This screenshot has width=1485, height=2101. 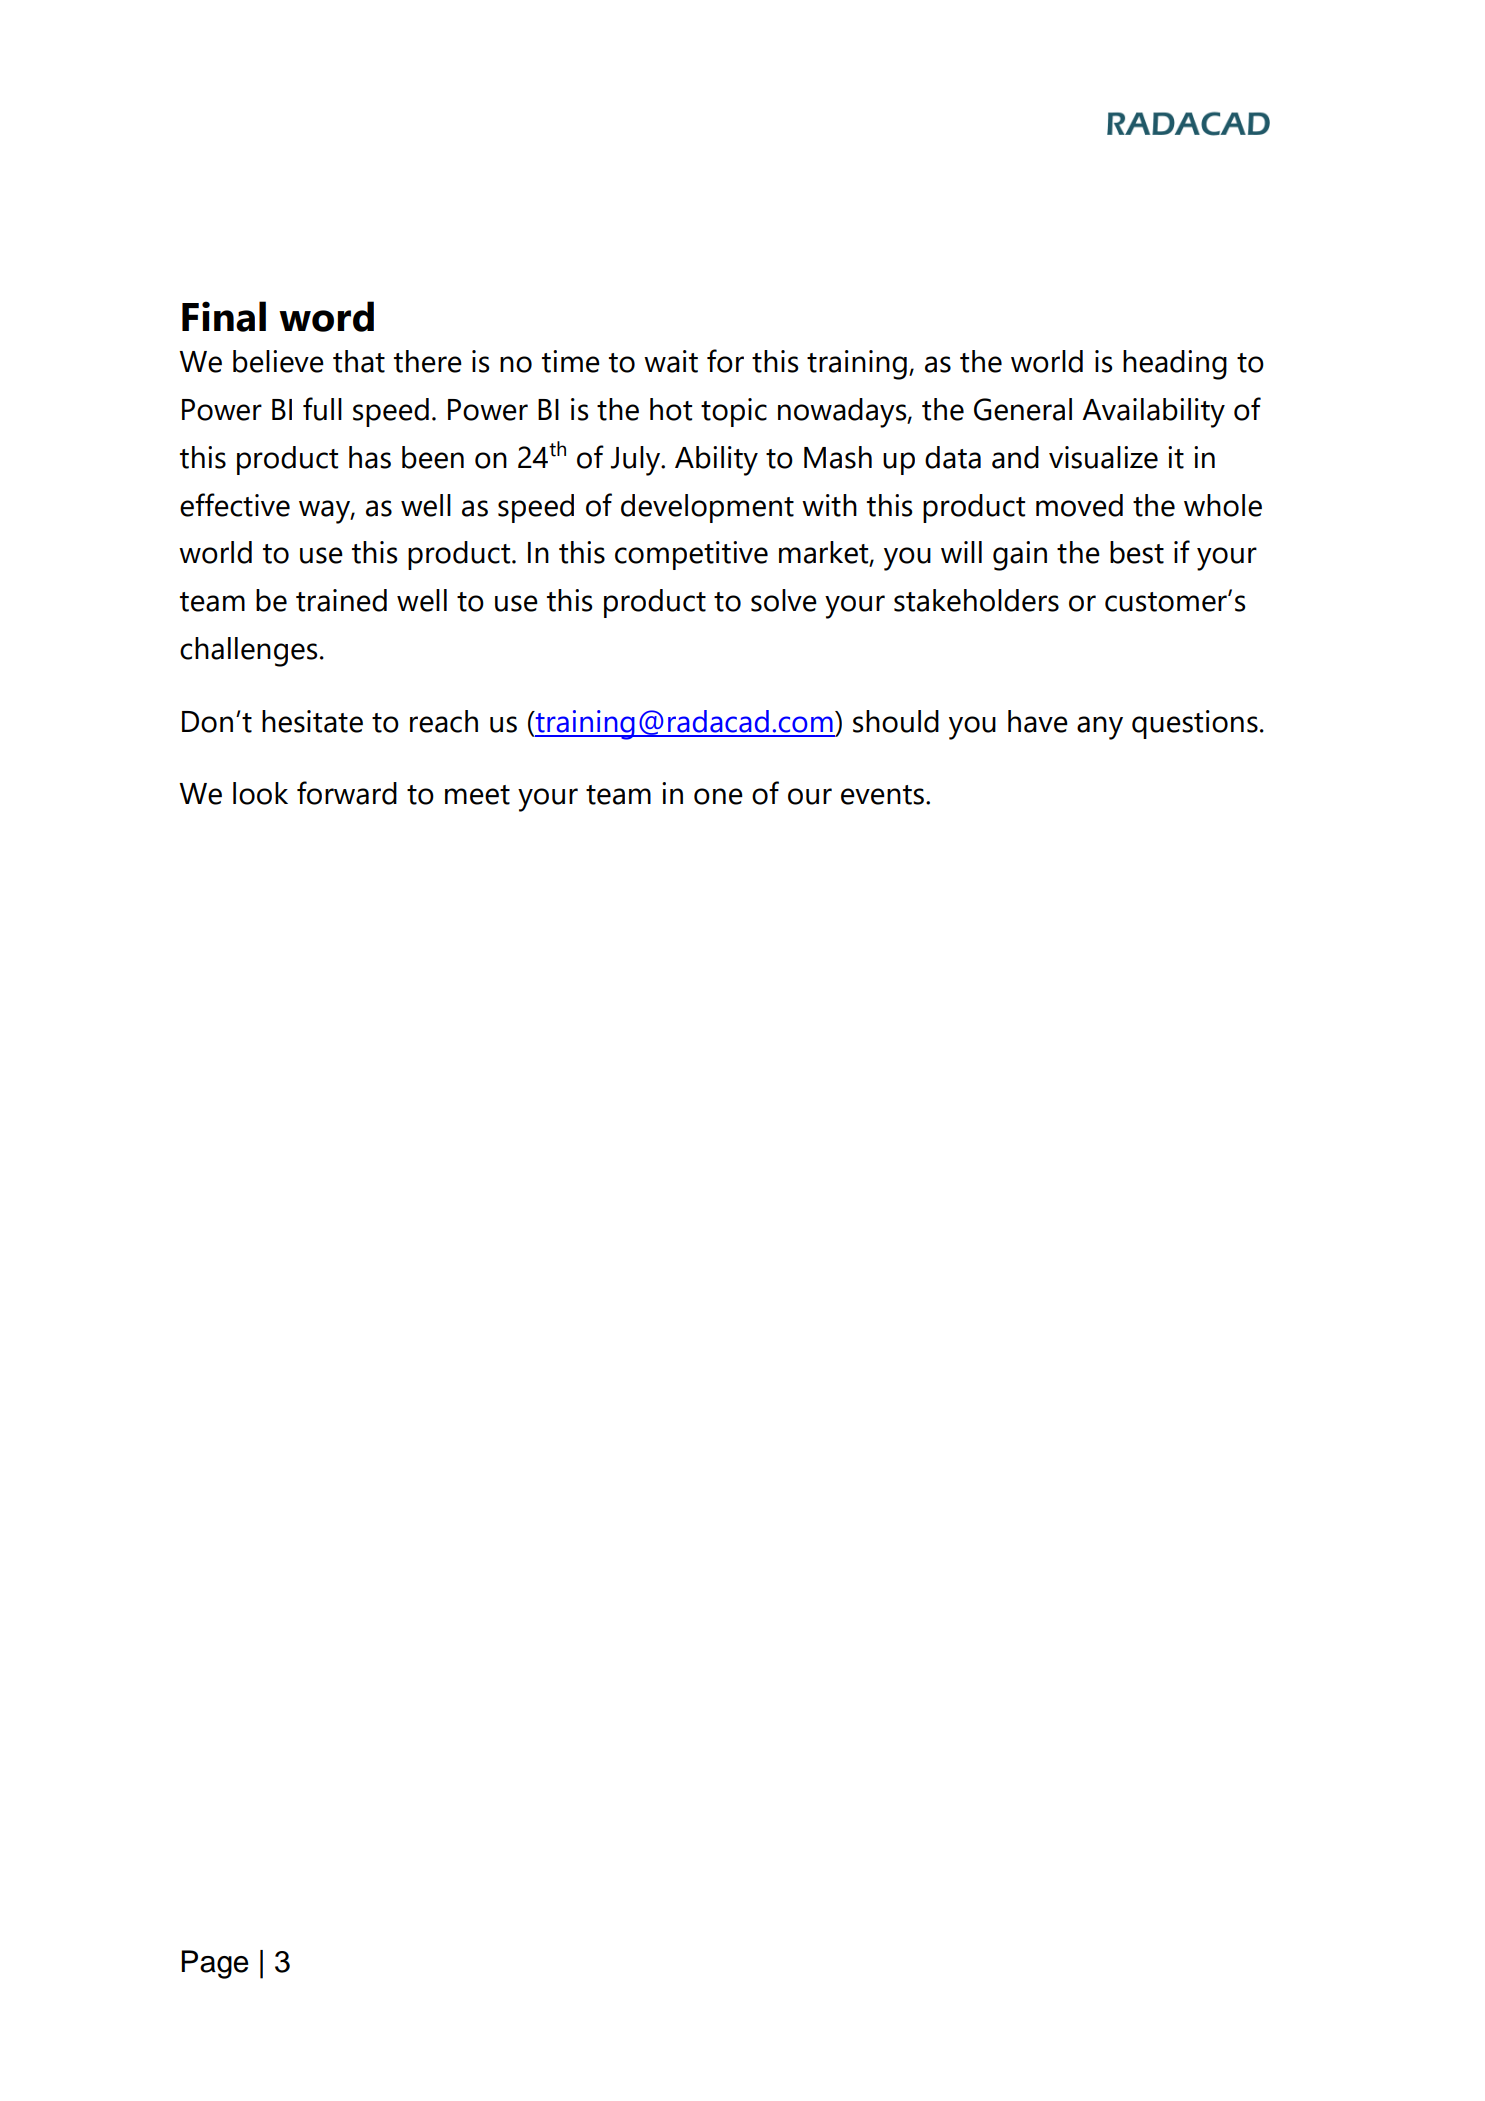 What do you see at coordinates (347, 793) in the screenshot?
I see `forward` at bounding box center [347, 793].
